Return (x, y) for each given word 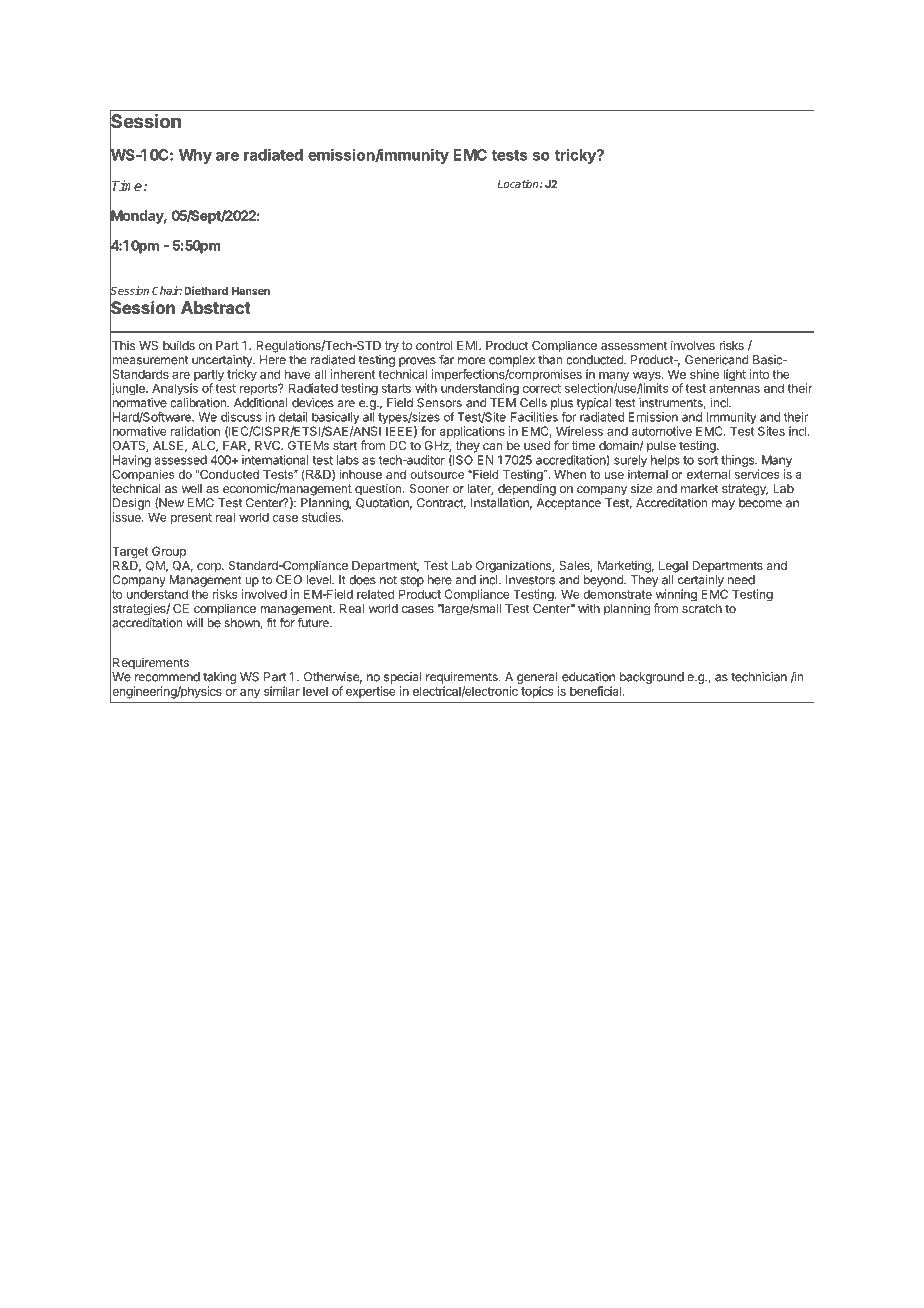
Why (195, 156)
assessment (634, 345)
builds (179, 345)
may (723, 505)
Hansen (251, 291)
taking (219, 679)
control (434, 345)
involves (693, 345)
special (403, 678)
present (191, 519)
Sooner (429, 488)
